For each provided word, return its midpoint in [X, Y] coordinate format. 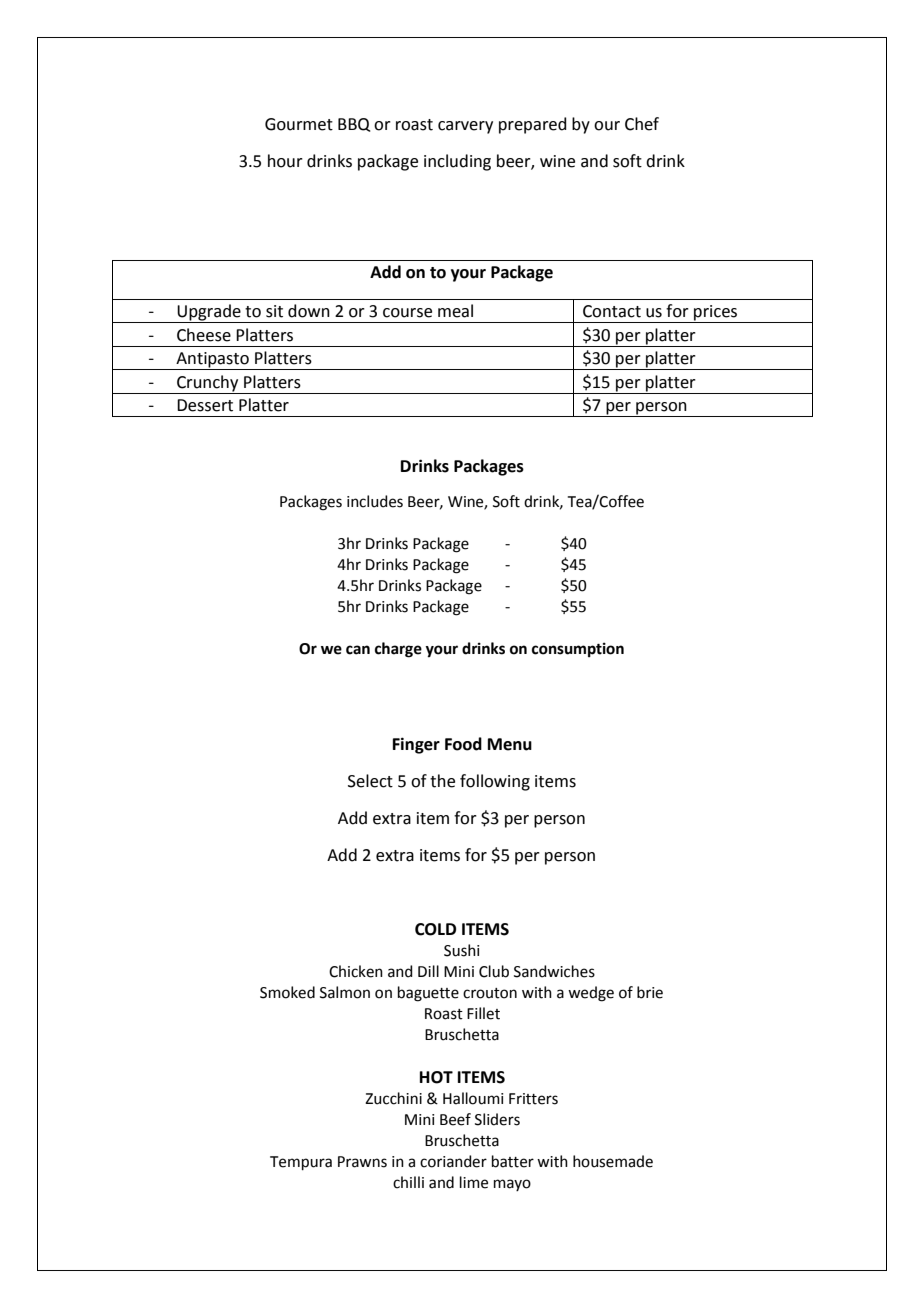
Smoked [287, 992]
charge [398, 650]
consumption [578, 650]
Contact [612, 311]
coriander [453, 1161]
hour [285, 161]
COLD [435, 929]
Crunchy [208, 384]
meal [455, 311]
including [457, 162]
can [358, 650]
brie [650, 992]
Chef [642, 124]
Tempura [301, 1163]
